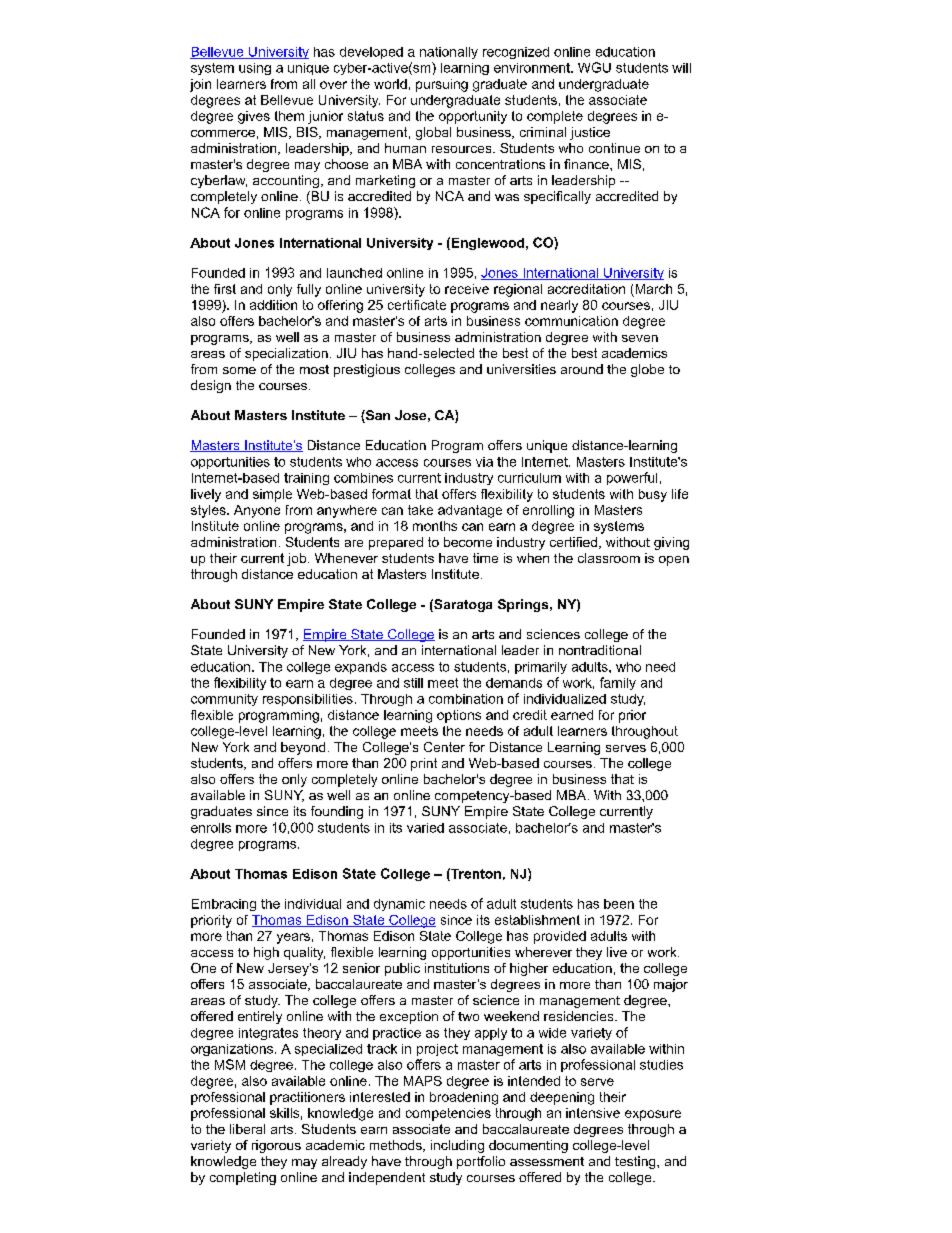 The image size is (952, 1233). Describe the element at coordinates (424, 764) in the image. I see `print` at that location.
